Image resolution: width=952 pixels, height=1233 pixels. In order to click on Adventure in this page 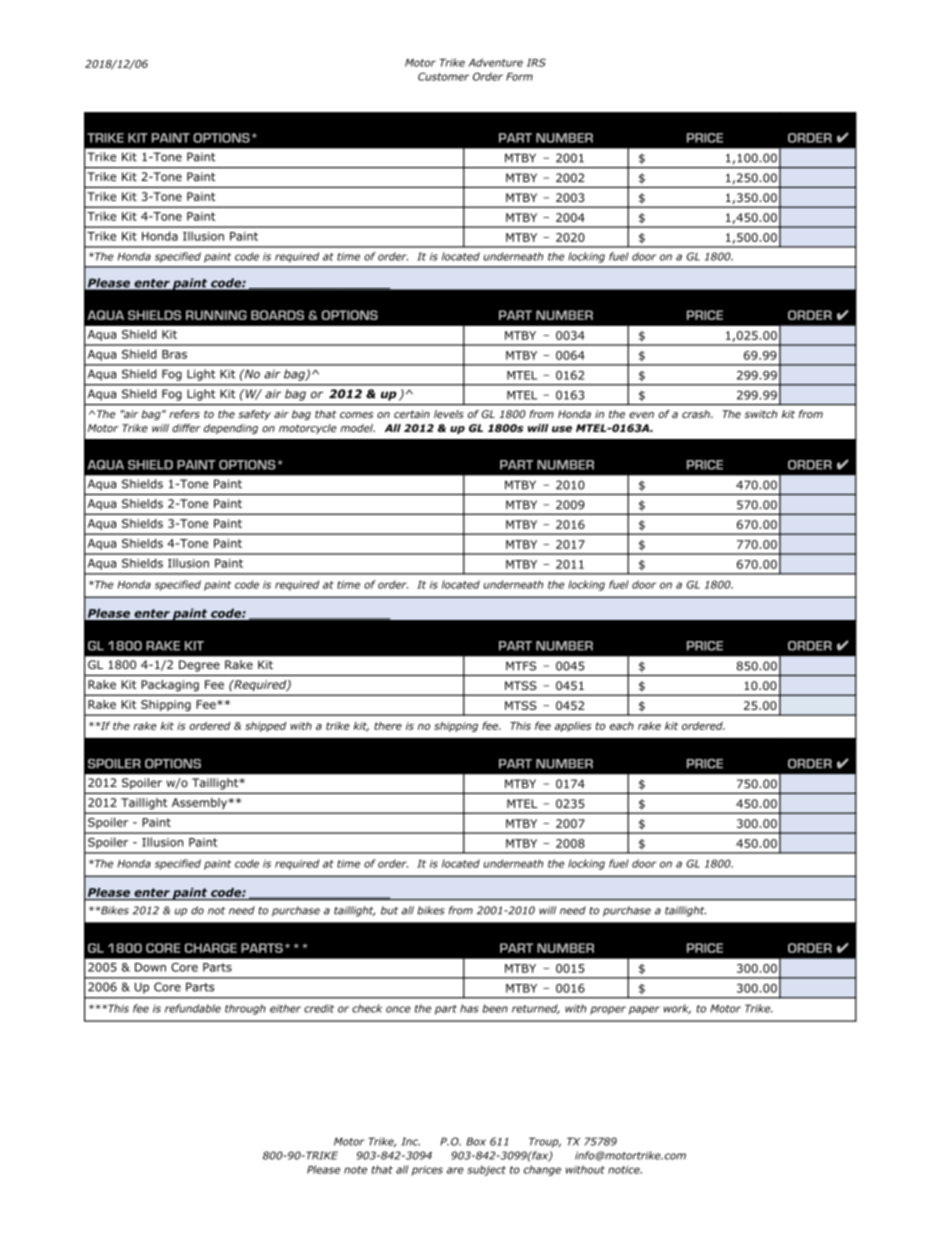, I will do `click(495, 62)`.
